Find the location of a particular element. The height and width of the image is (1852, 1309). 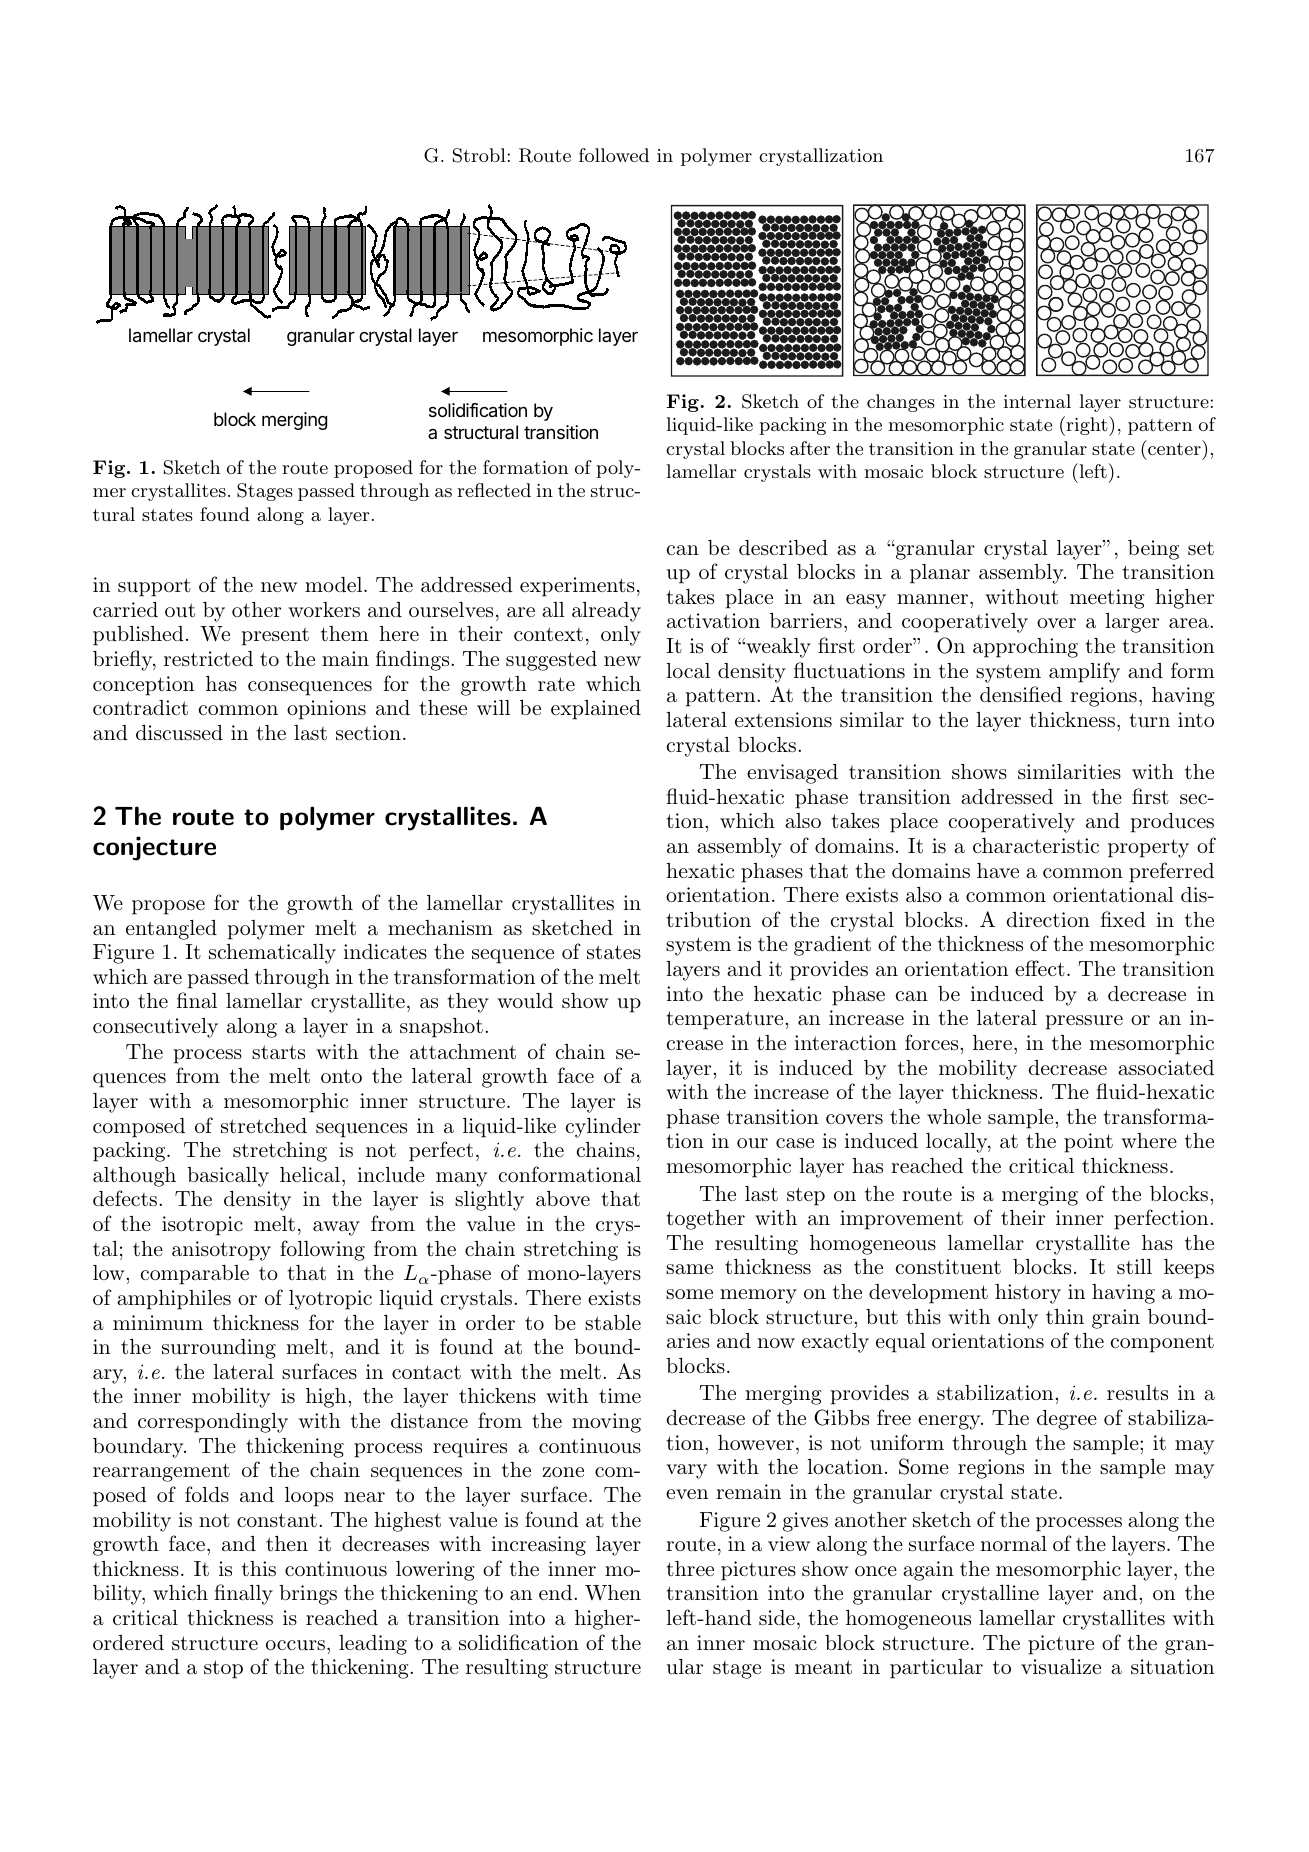

internal is located at coordinates (1037, 401).
